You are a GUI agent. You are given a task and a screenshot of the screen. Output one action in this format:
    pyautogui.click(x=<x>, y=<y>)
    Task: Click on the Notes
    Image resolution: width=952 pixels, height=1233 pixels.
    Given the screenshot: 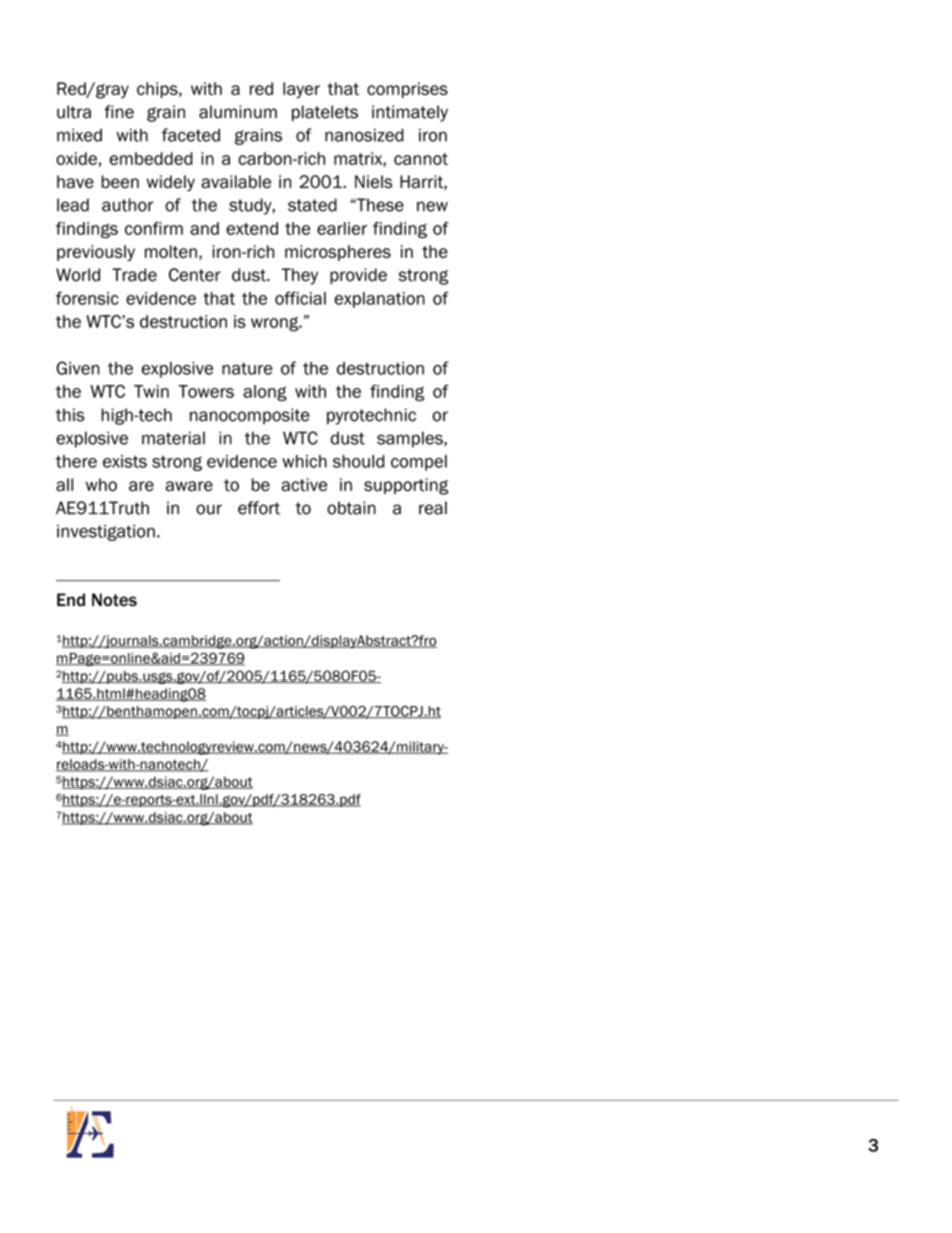 What is the action you would take?
    pyautogui.click(x=114, y=600)
